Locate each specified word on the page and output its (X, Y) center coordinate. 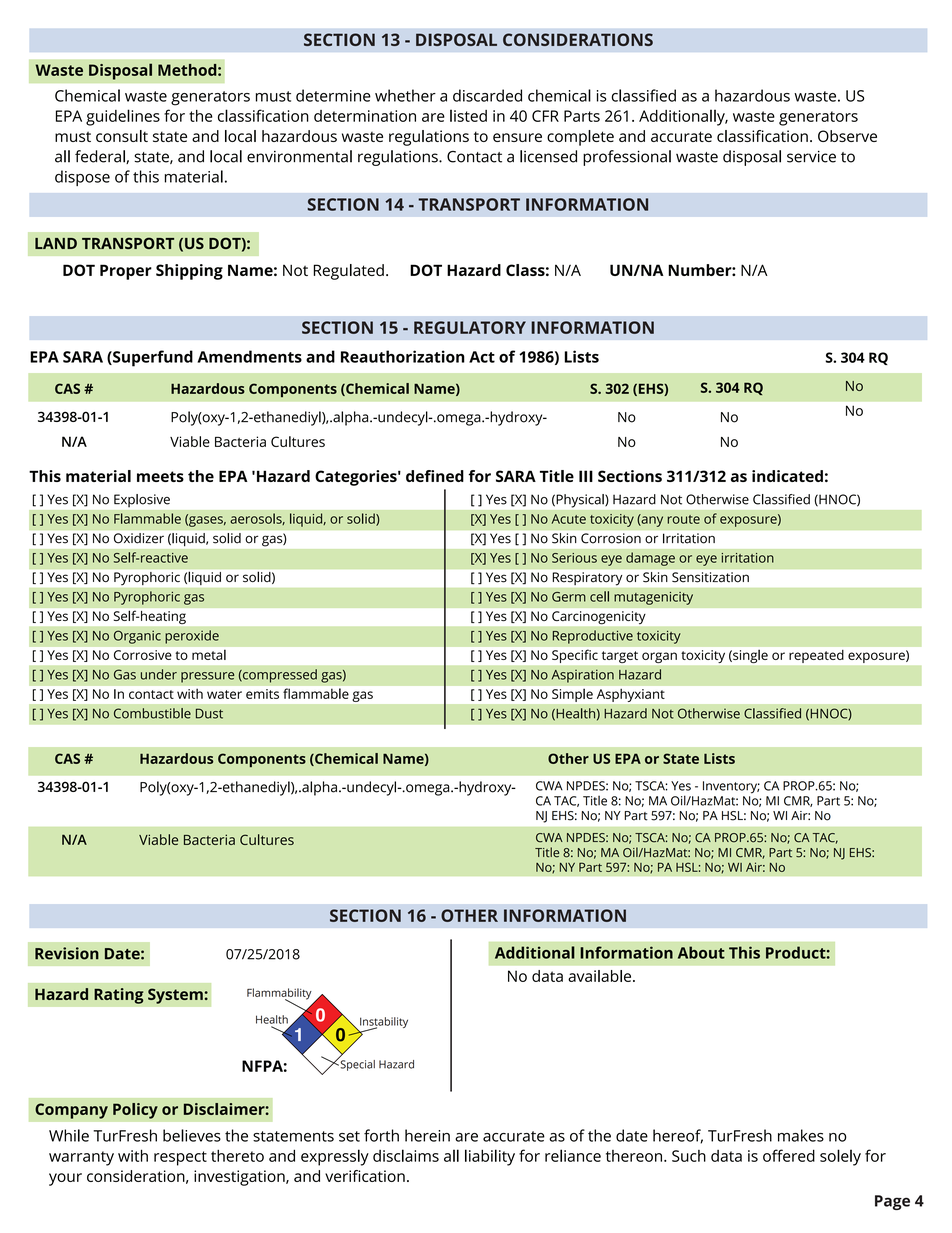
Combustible (152, 713)
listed (468, 115)
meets (160, 476)
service (811, 156)
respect (180, 1158)
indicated (787, 476)
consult (122, 136)
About (701, 952)
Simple (572, 695)
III (586, 476)
